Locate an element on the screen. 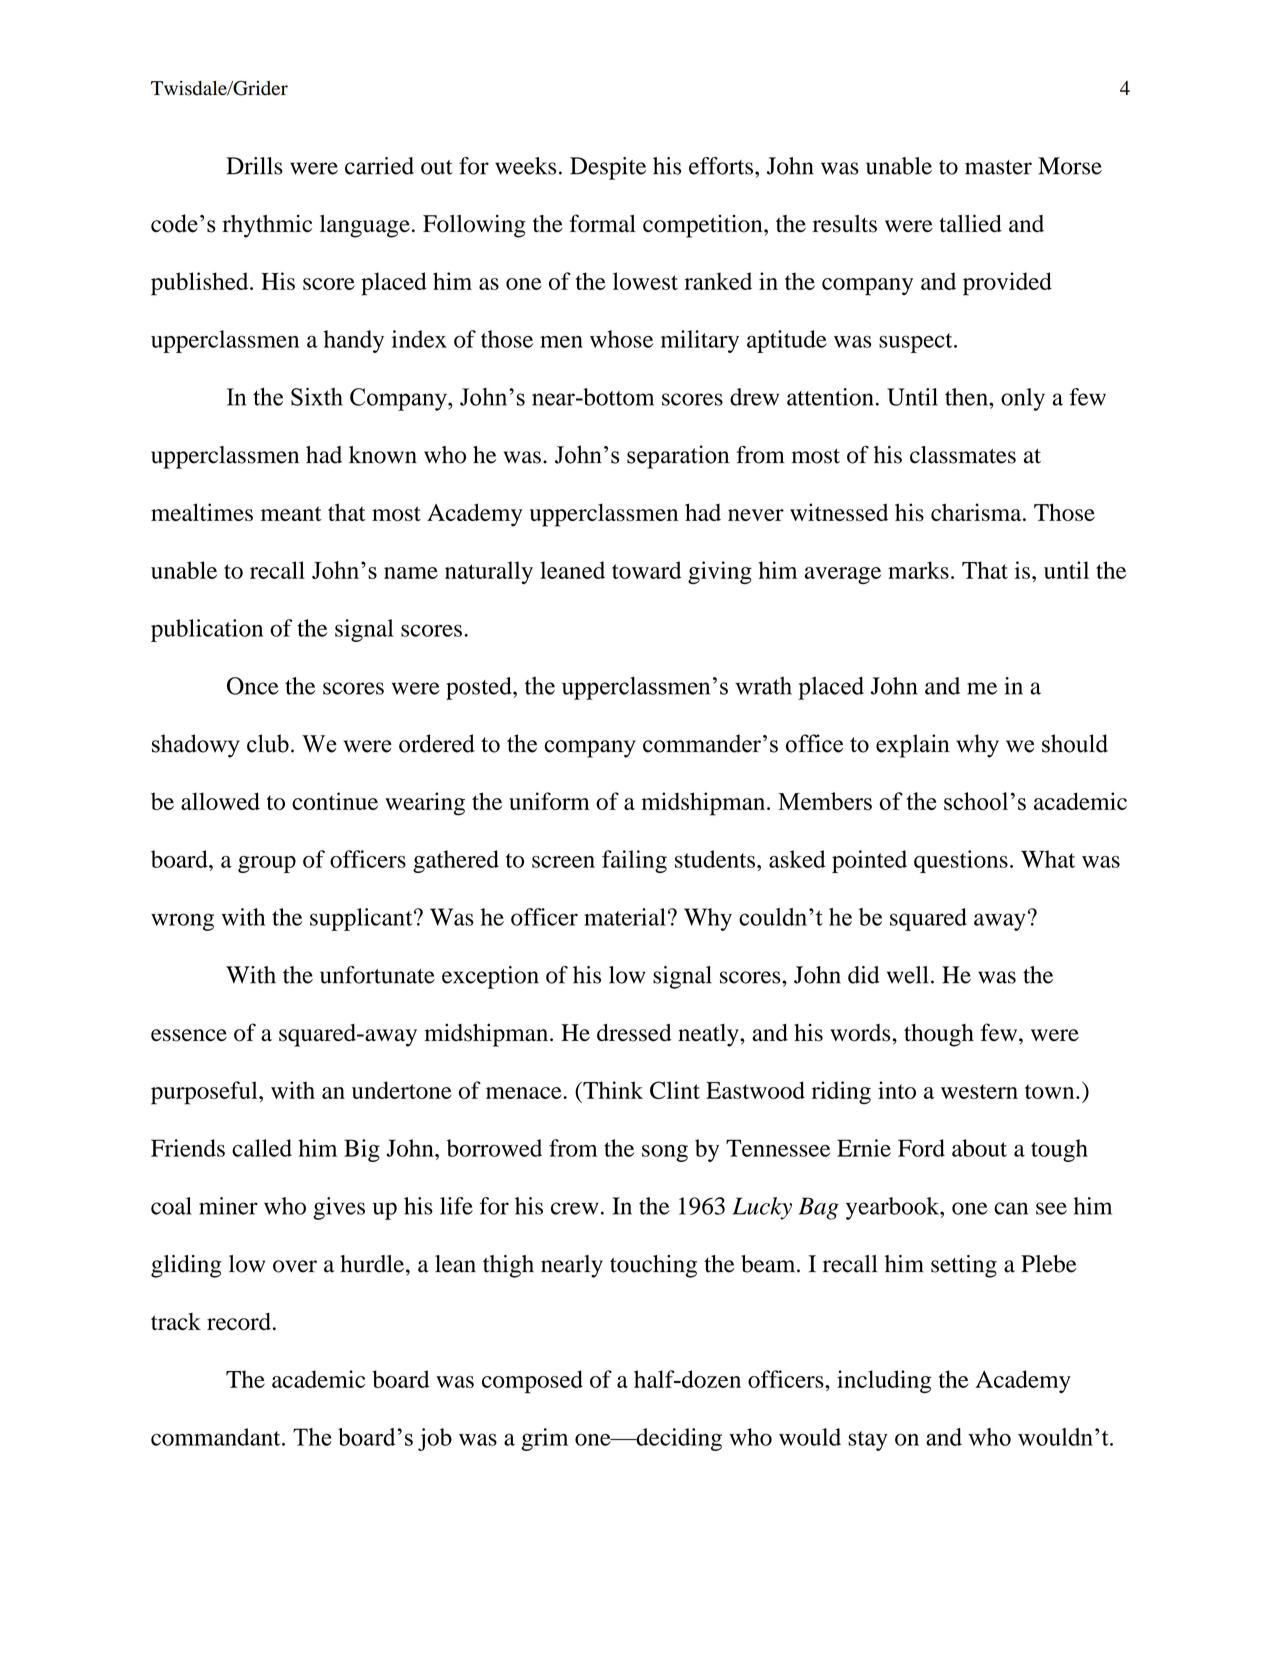  dressed is located at coordinates (634, 1033).
